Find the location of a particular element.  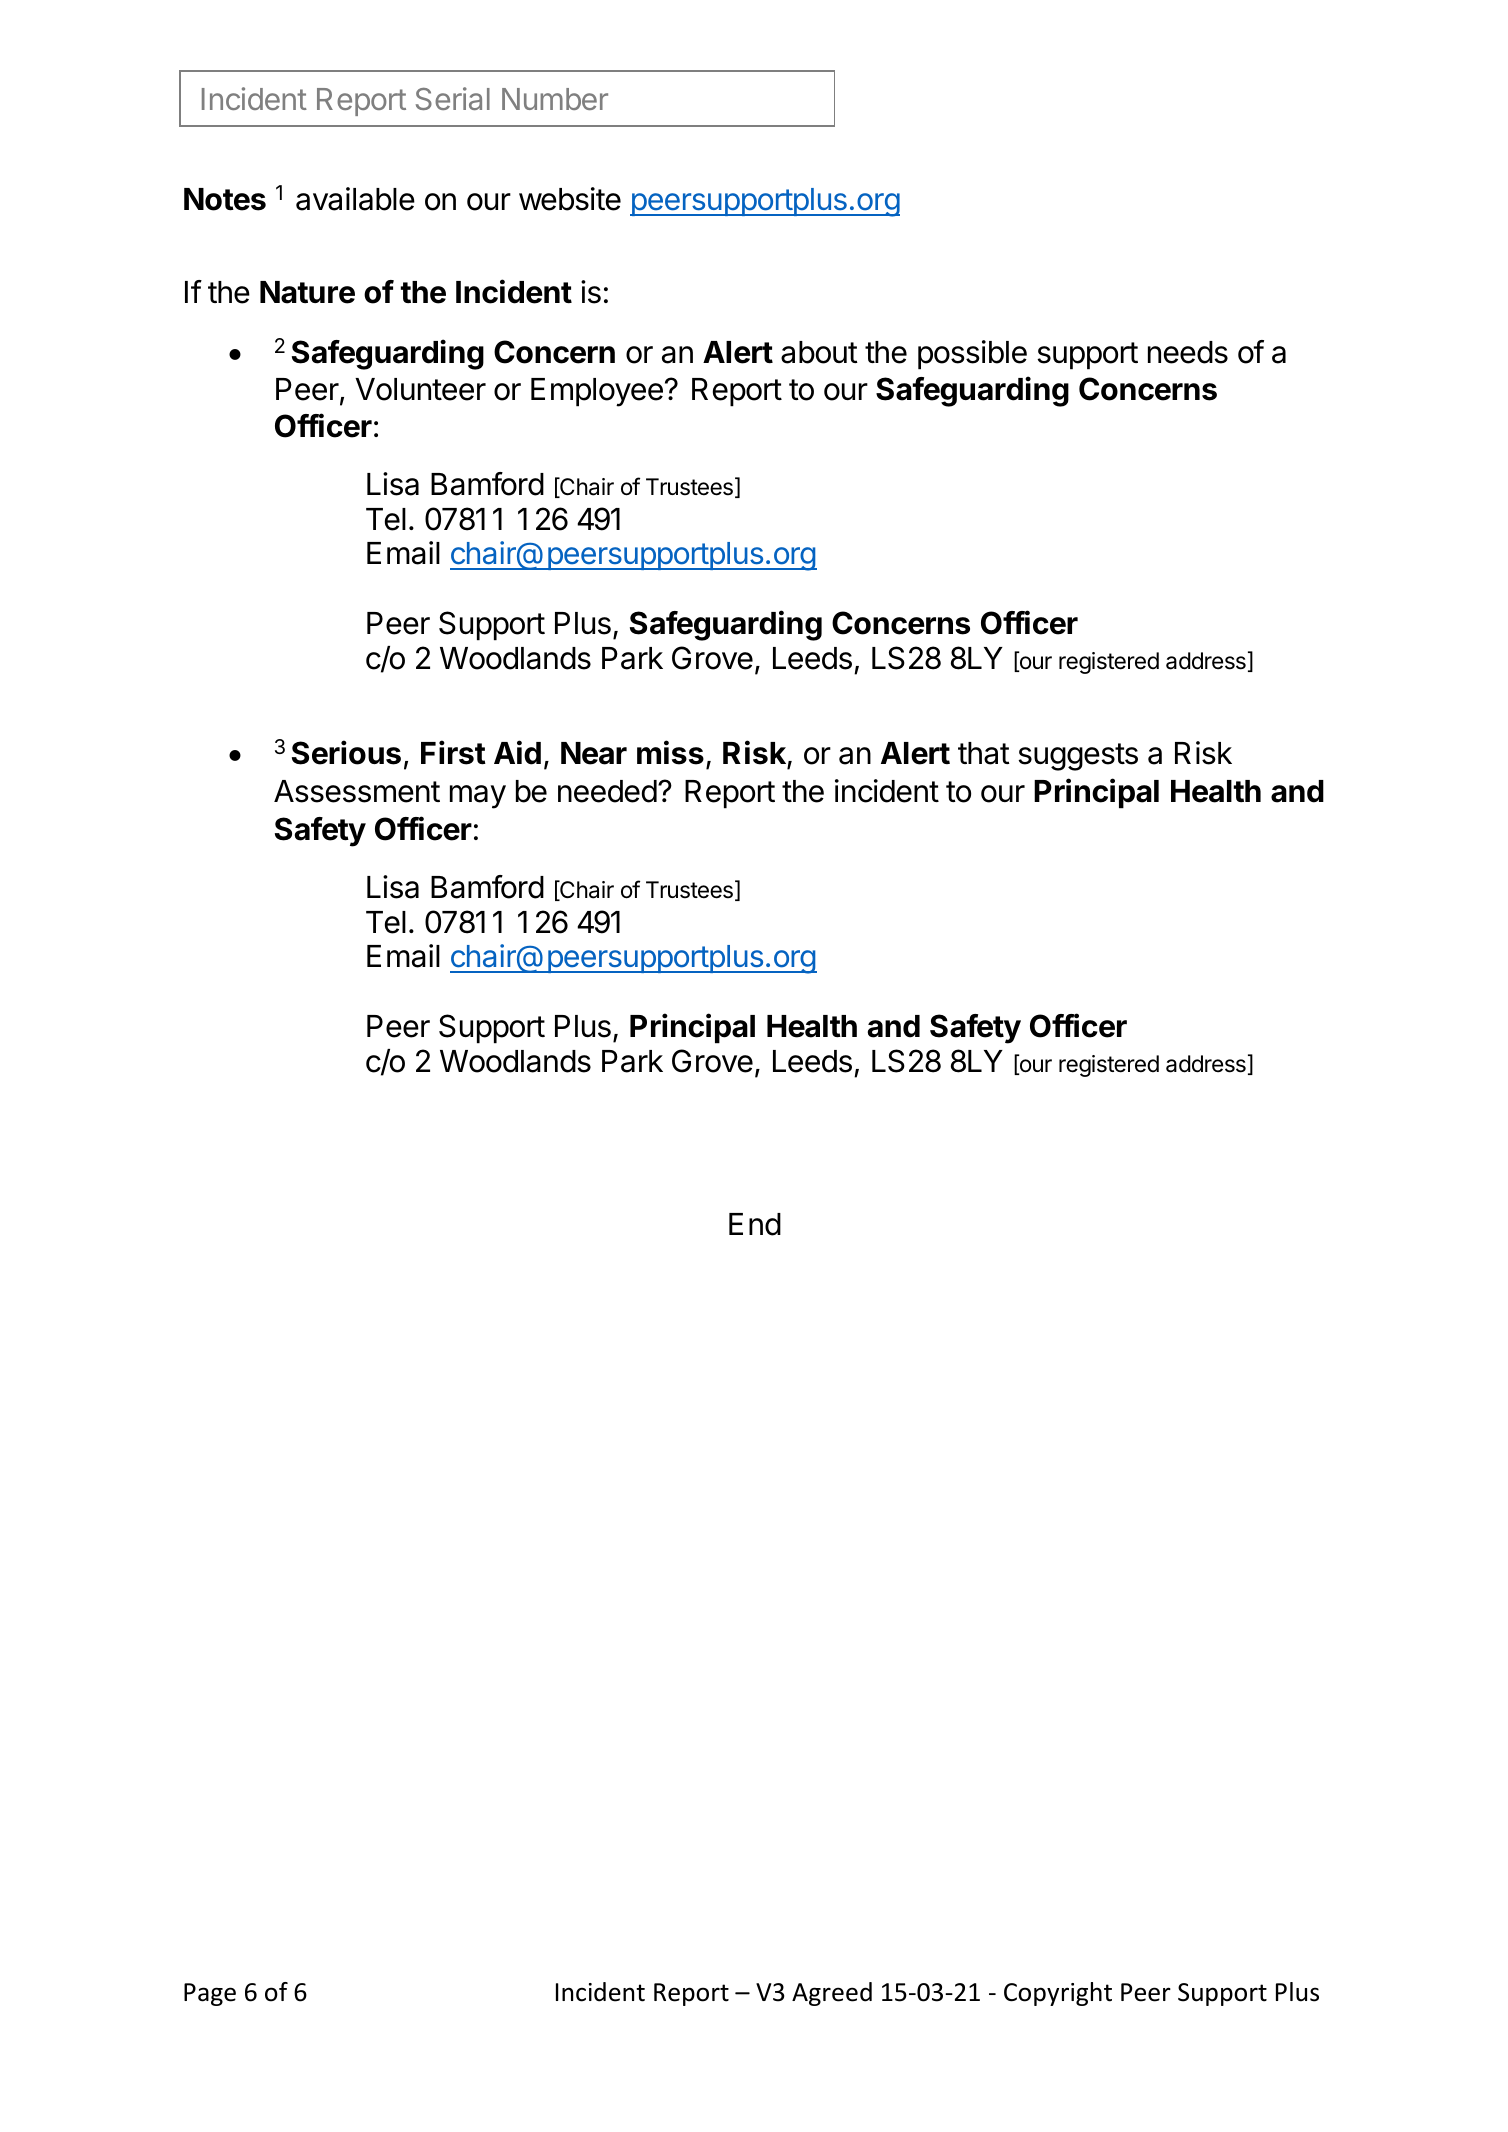

available is located at coordinates (355, 199).
